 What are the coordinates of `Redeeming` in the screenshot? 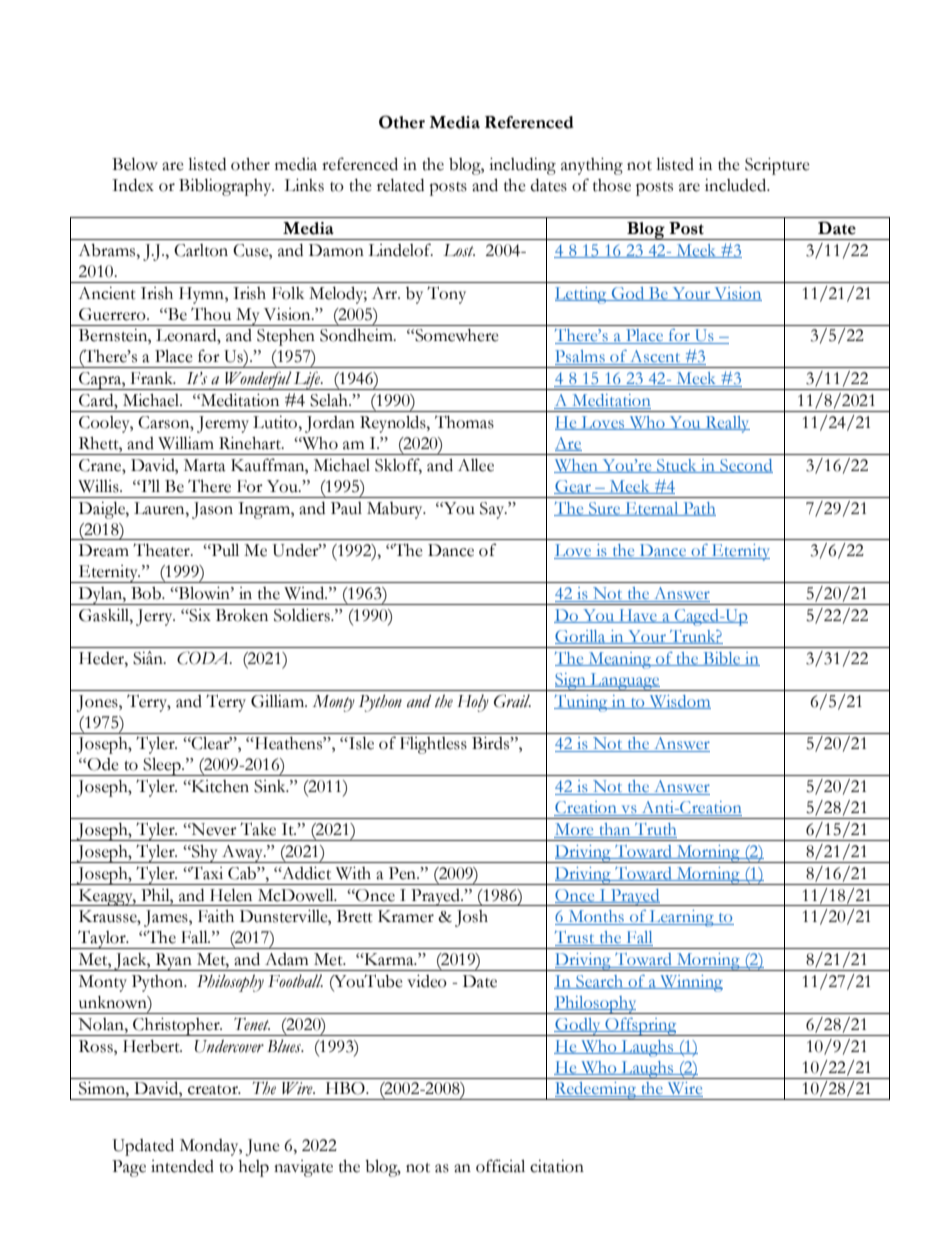 It's located at (596, 1091).
